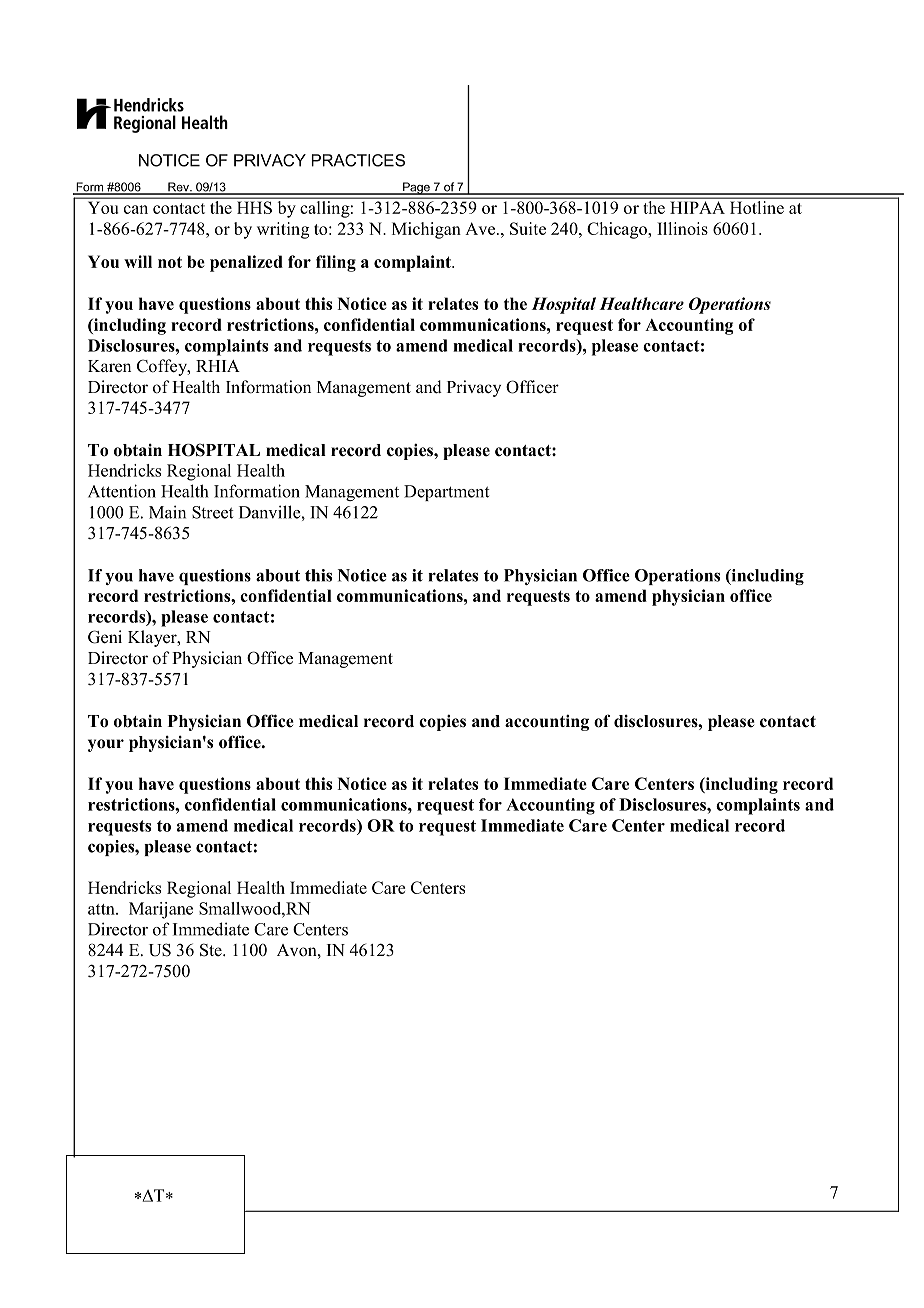  I want to click on Main, so click(167, 512).
